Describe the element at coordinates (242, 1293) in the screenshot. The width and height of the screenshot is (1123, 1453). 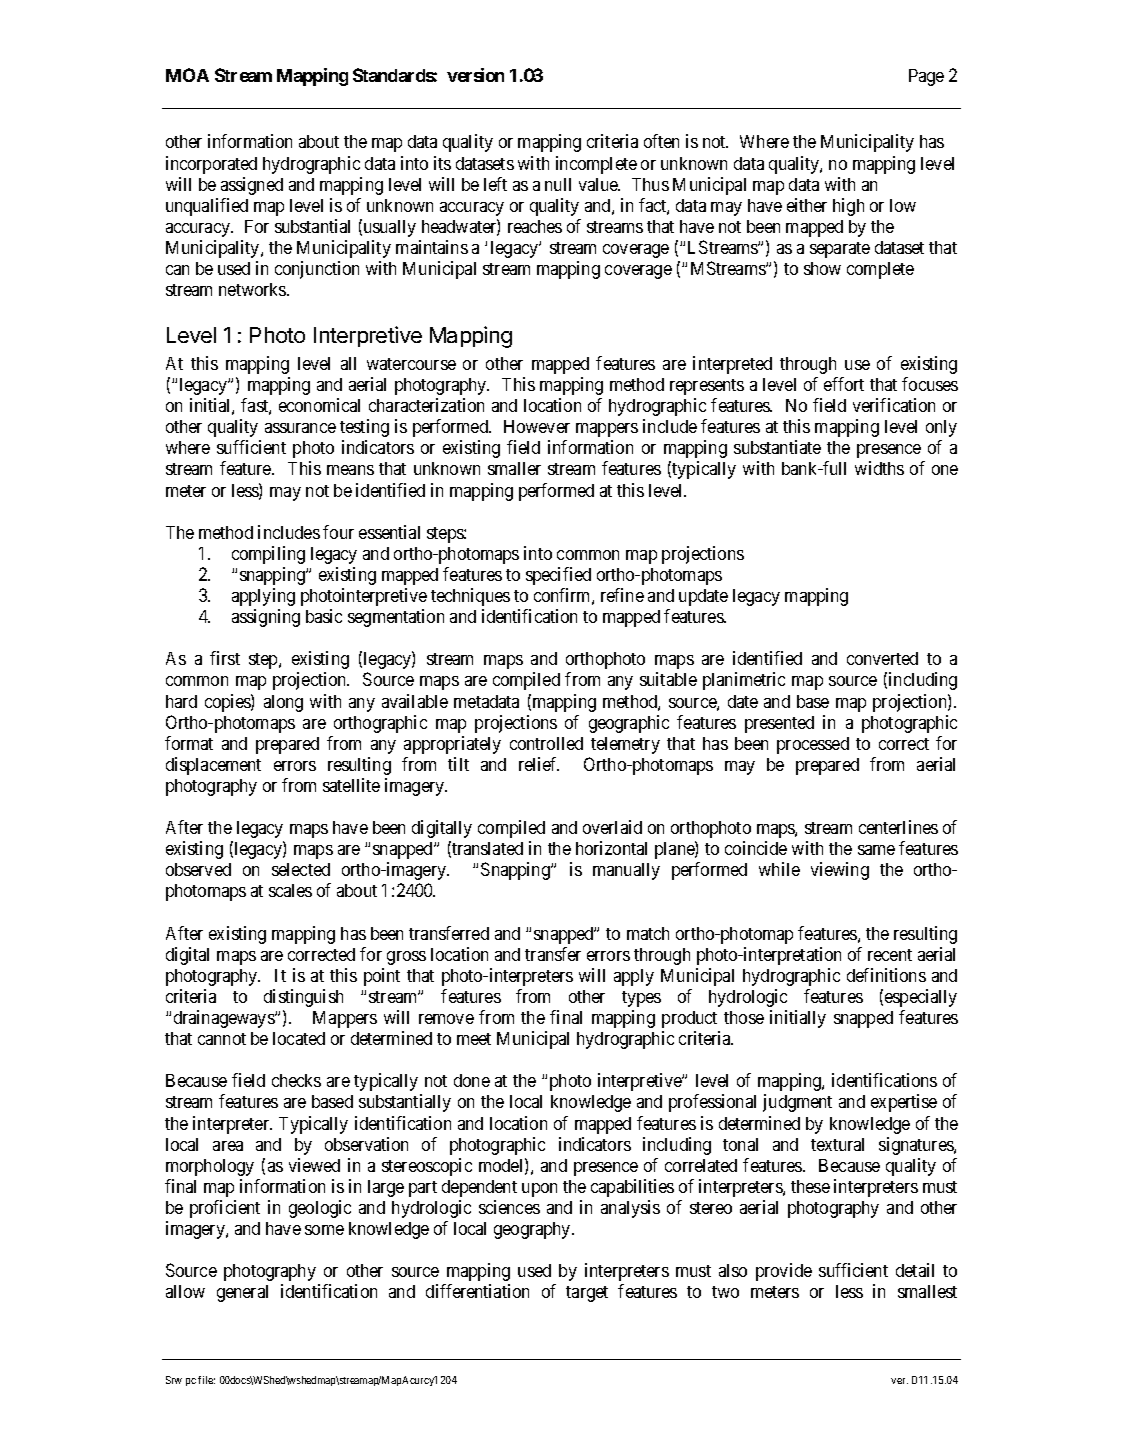
I see `general` at that location.
